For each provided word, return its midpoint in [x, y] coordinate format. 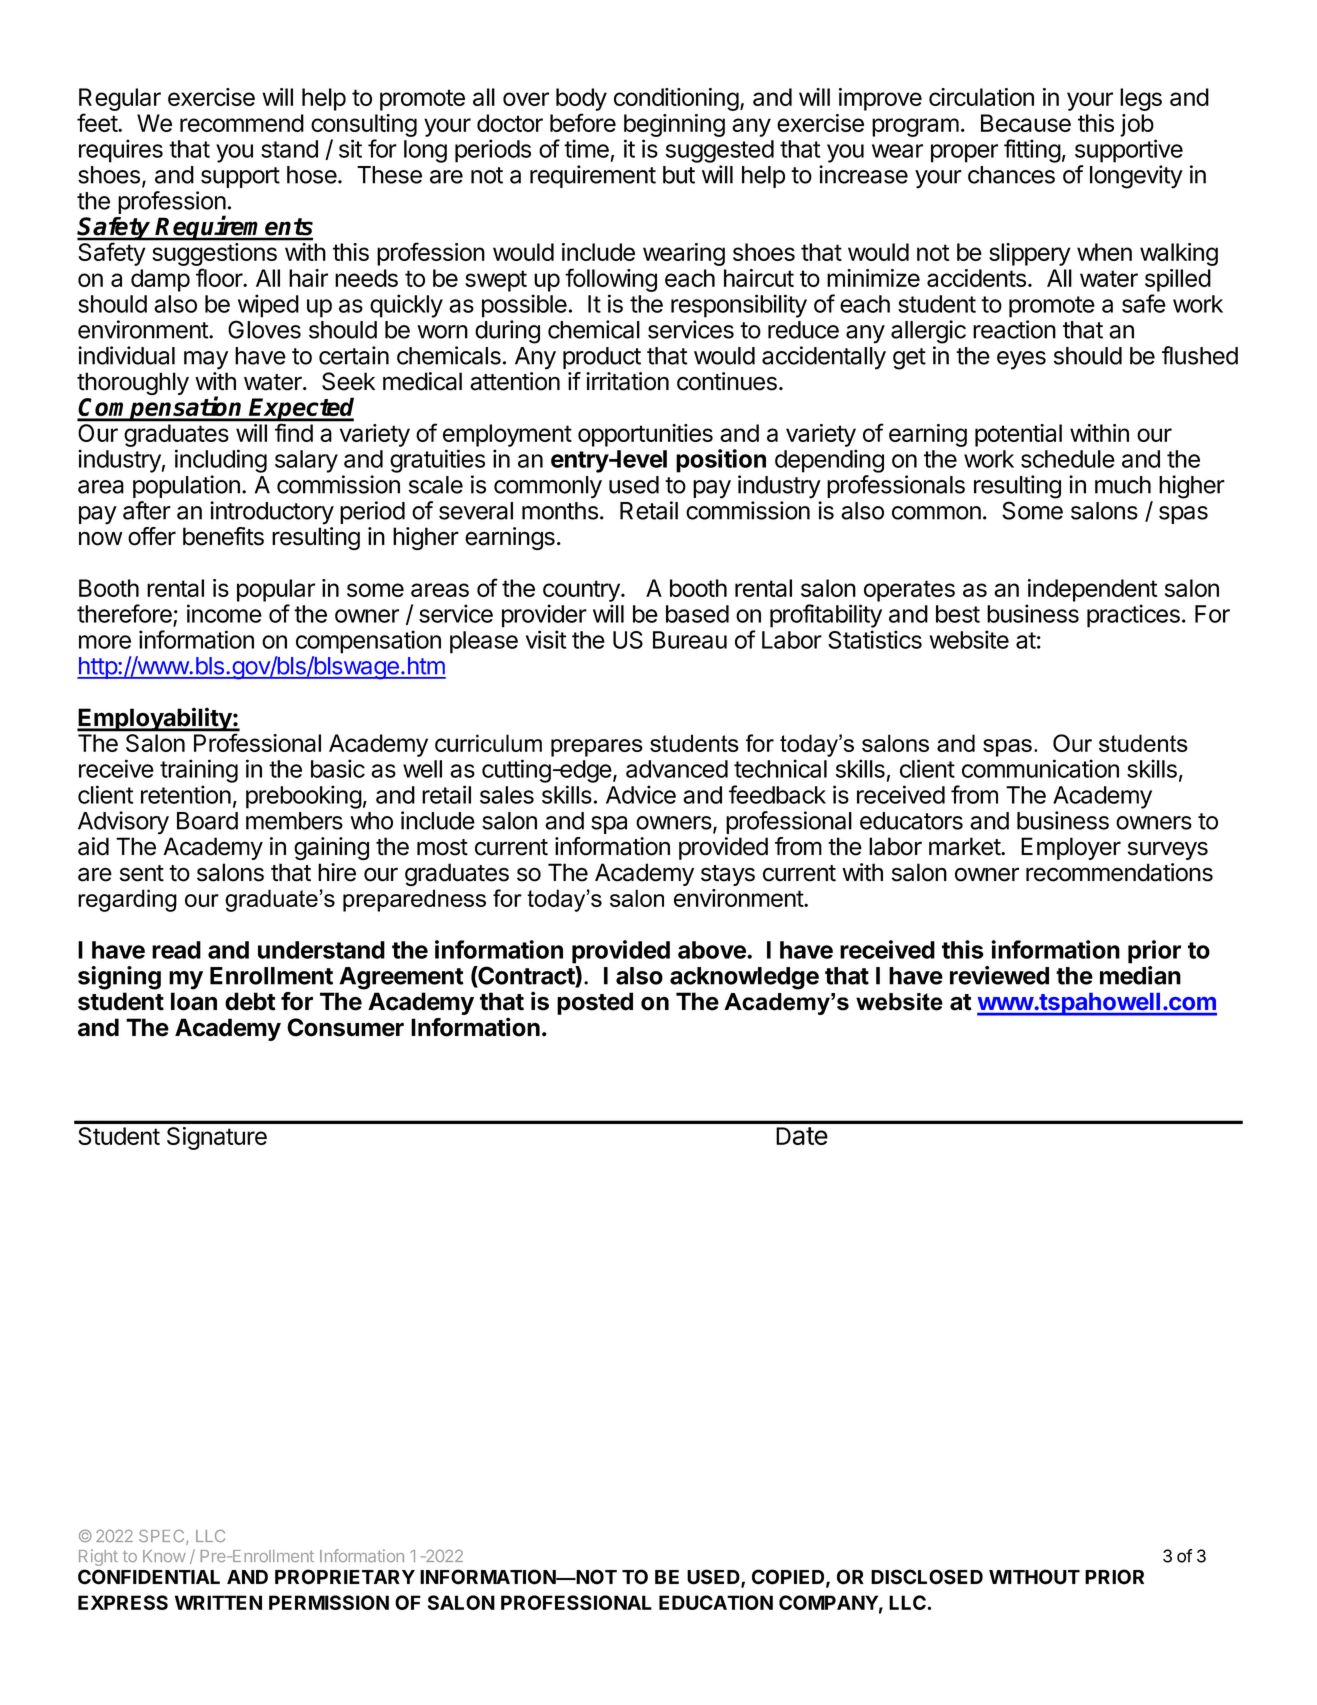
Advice [641, 794]
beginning [674, 125]
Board [207, 821]
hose [313, 175]
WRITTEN [218, 1602]
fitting [1032, 151]
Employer [1071, 848]
